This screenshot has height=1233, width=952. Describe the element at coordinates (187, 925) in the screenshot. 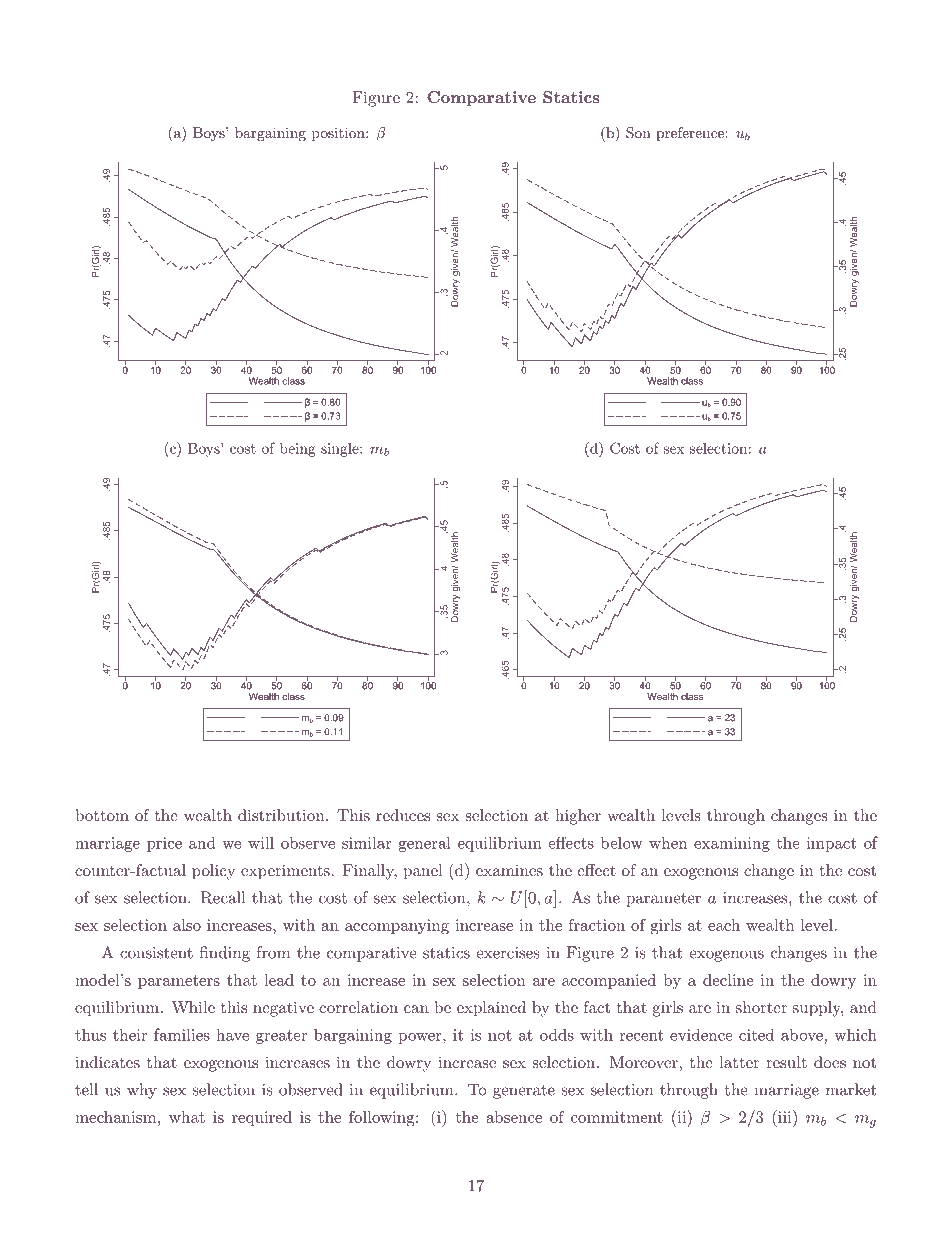

I see `also` at that location.
